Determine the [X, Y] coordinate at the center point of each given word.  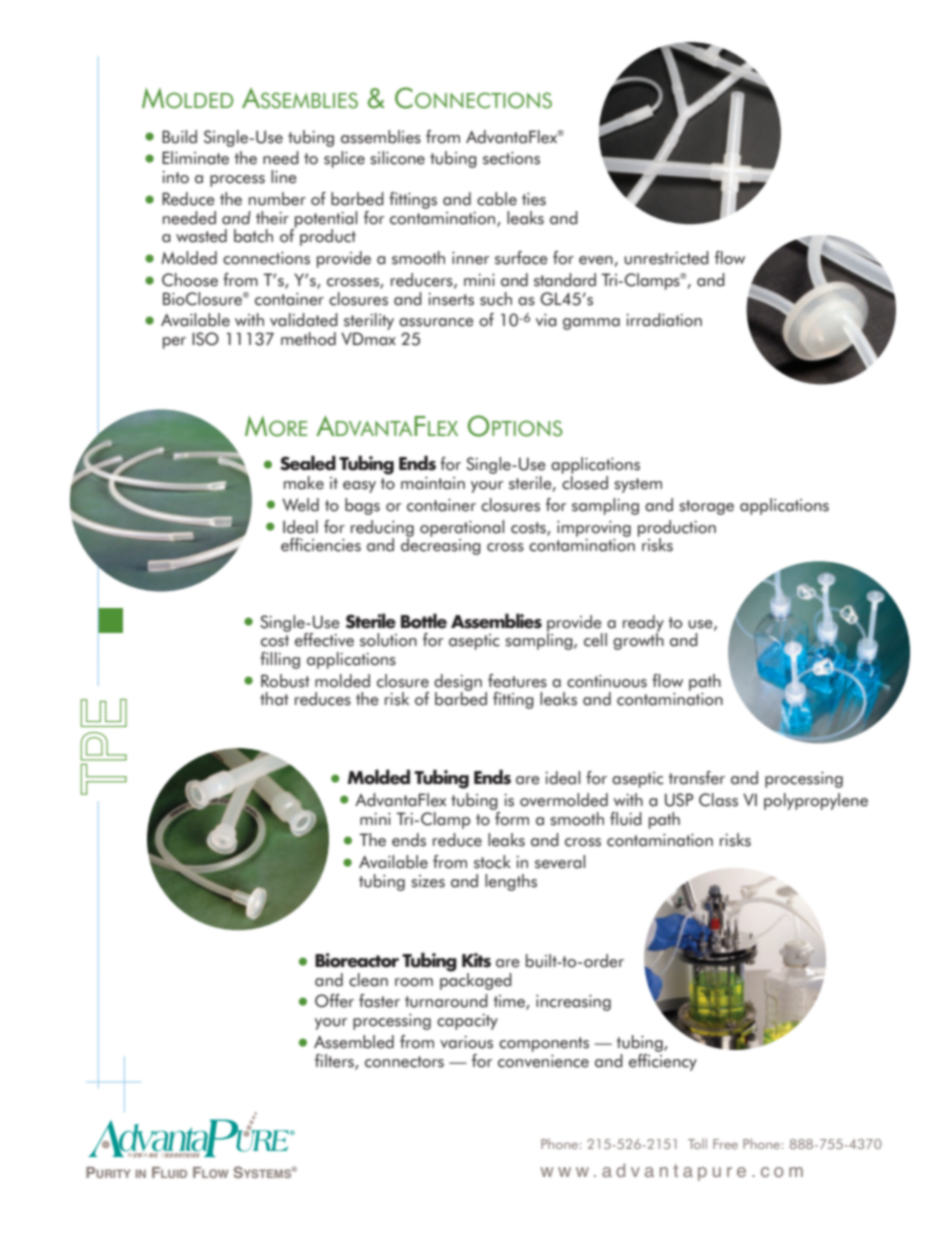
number [277, 199]
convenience [543, 1061]
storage [706, 507]
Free [725, 1144]
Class [718, 800]
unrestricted [666, 258]
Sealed [308, 463]
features [517, 681]
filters [335, 1061]
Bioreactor [357, 960]
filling [280, 660]
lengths [511, 882]
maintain [433, 483]
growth [638, 640]
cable [497, 199]
